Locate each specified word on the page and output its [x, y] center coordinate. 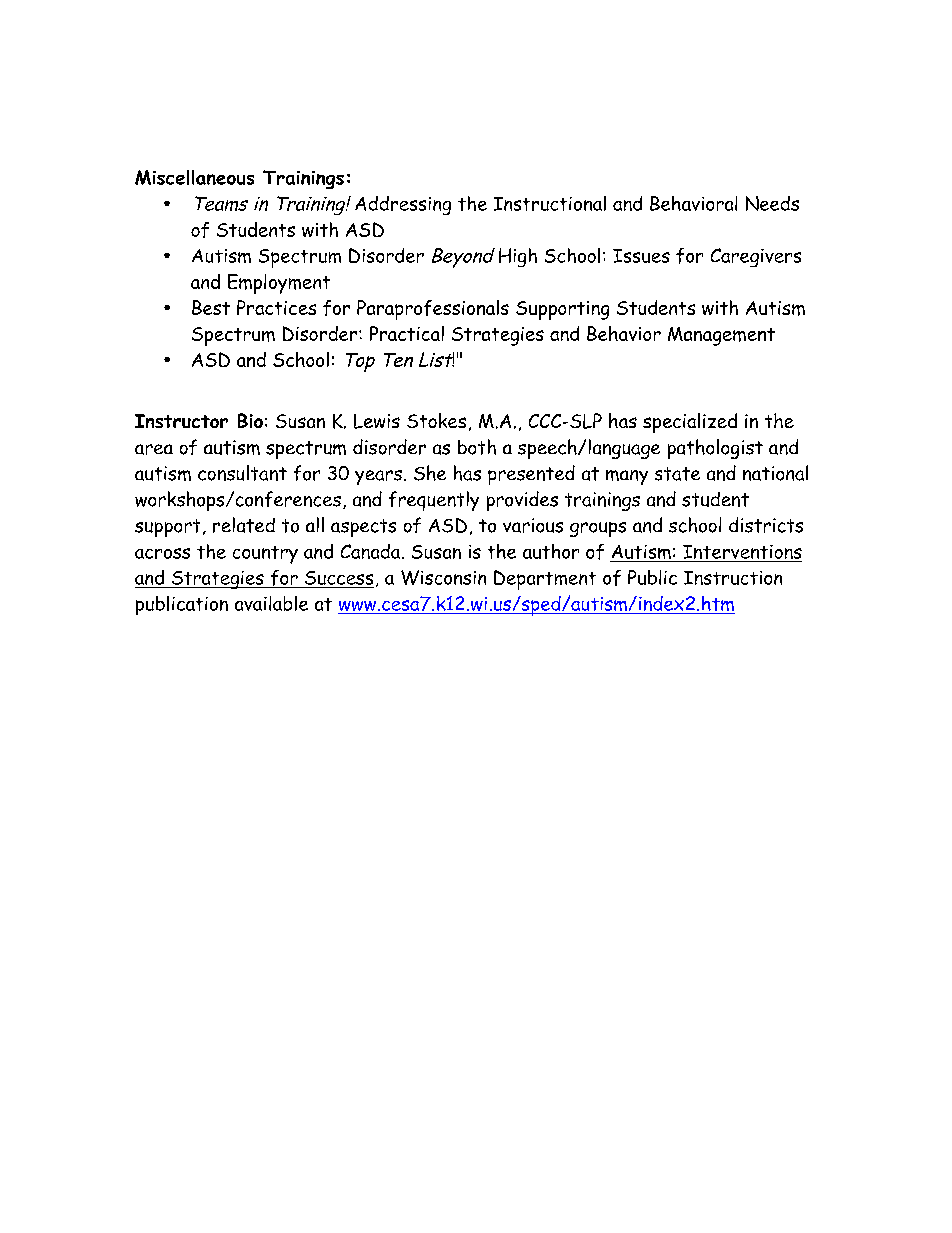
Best [211, 307]
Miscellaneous [194, 177]
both [477, 447]
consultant [242, 473]
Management [721, 336]
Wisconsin [443, 577]
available [271, 603]
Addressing [403, 205]
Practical [407, 333]
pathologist [715, 449]
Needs [772, 203]
